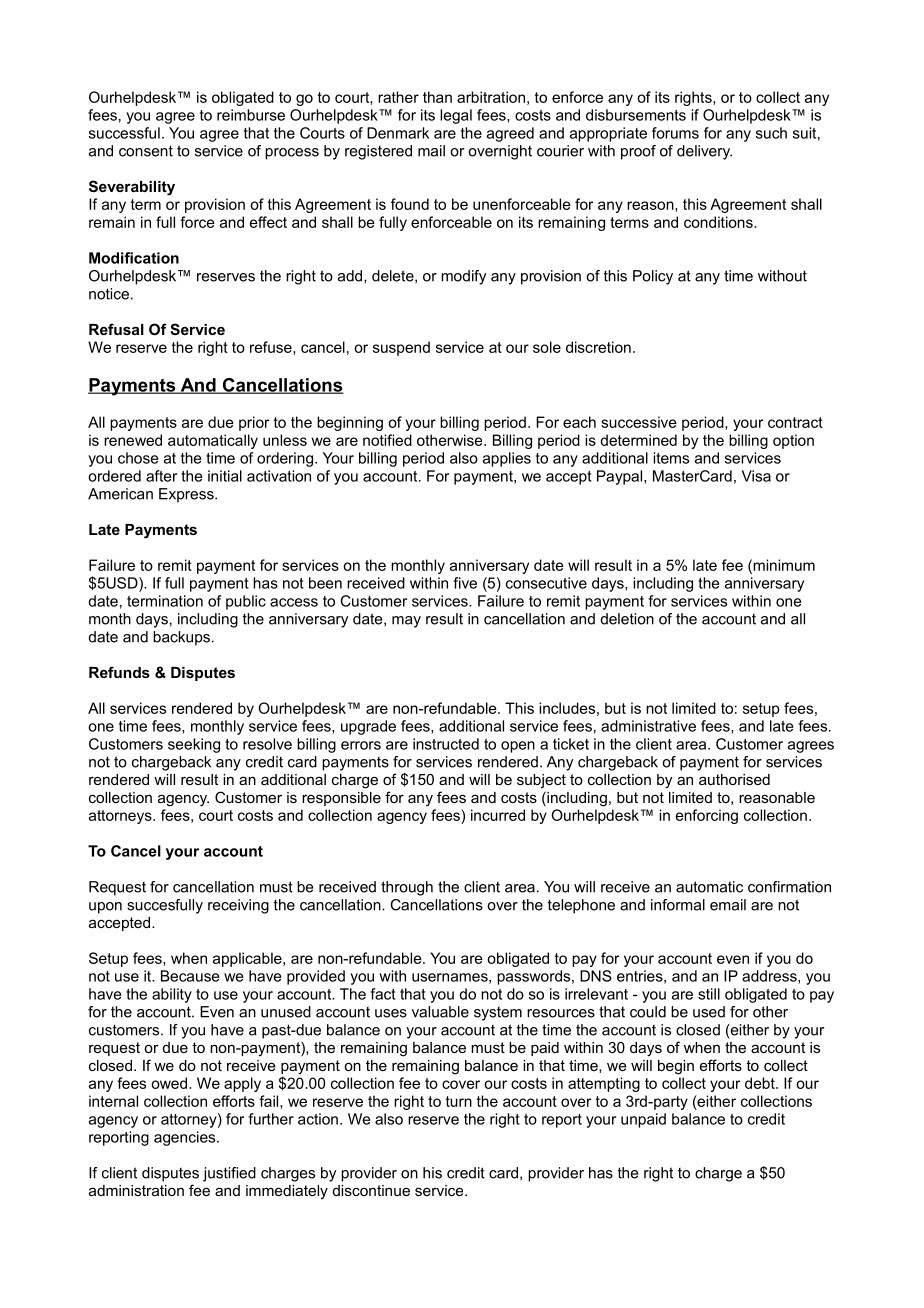 The image size is (924, 1308). What do you see at coordinates (465, 583) in the screenshot?
I see `five` at bounding box center [465, 583].
